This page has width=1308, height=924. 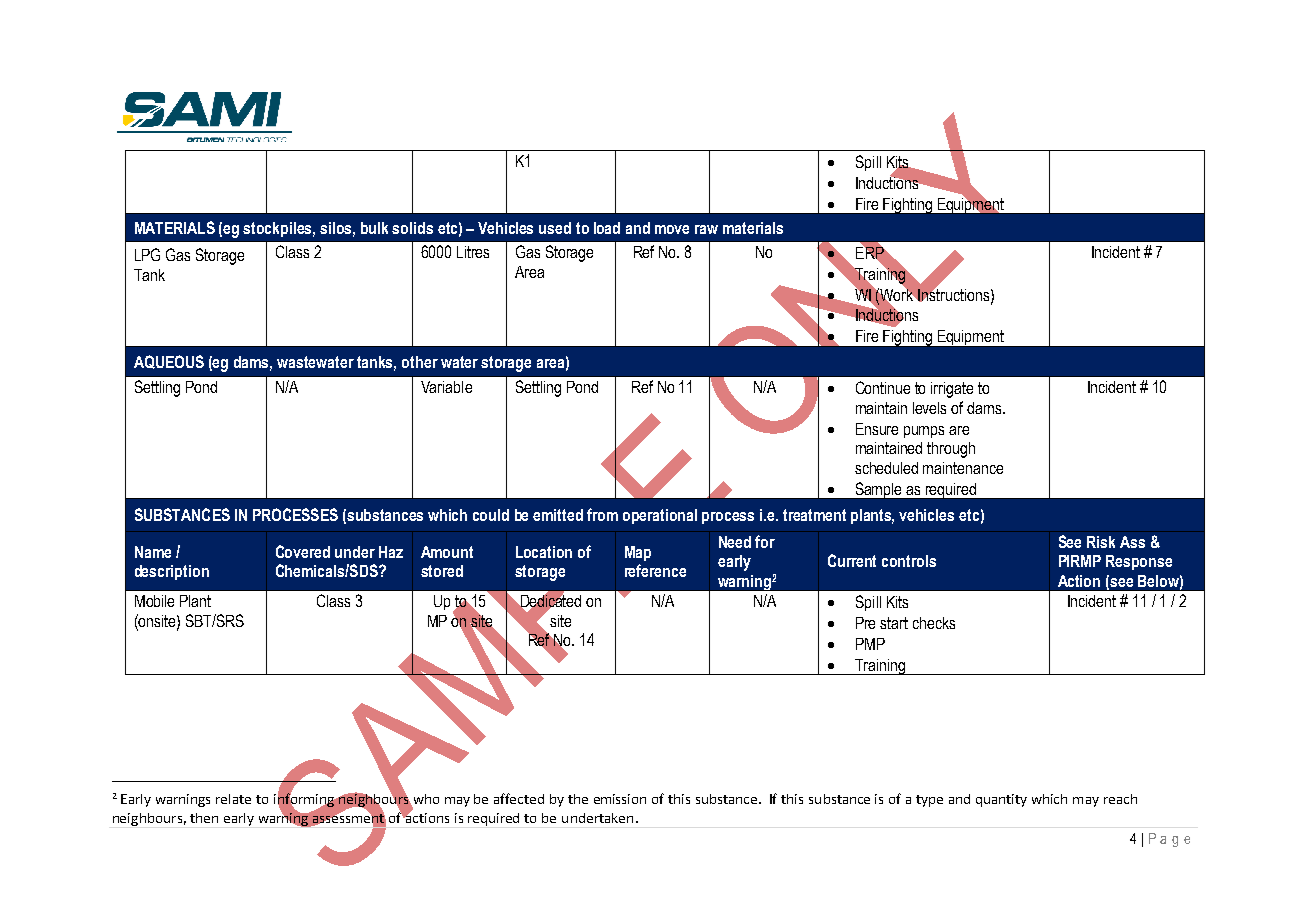 What do you see at coordinates (1101, 542) in the page?
I see `Risk` at bounding box center [1101, 542].
